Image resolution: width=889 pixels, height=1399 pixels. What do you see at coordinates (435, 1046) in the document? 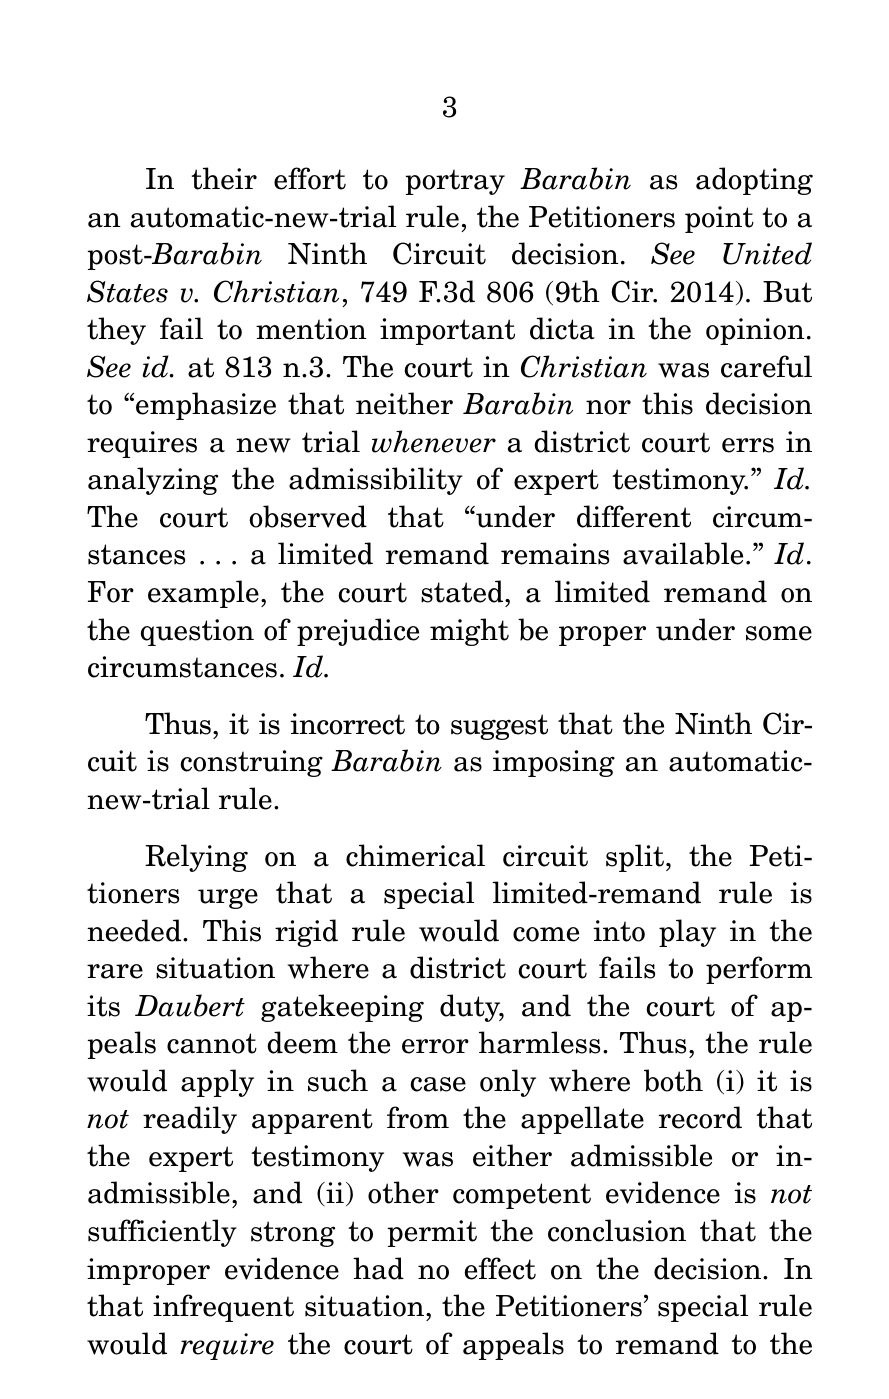
I see `error` at bounding box center [435, 1046].
